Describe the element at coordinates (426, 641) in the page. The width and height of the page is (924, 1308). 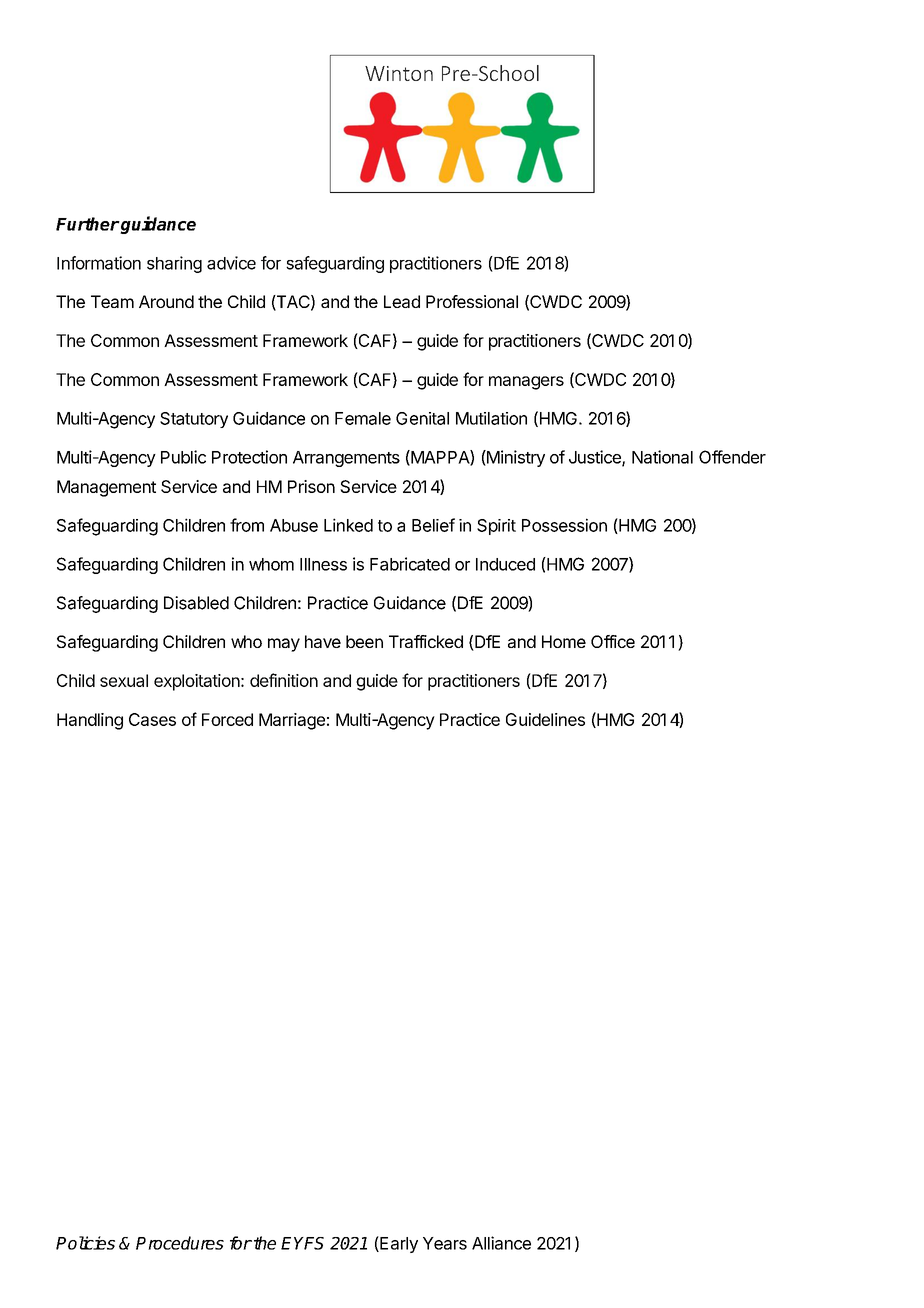
I see `Trafficked` at that location.
